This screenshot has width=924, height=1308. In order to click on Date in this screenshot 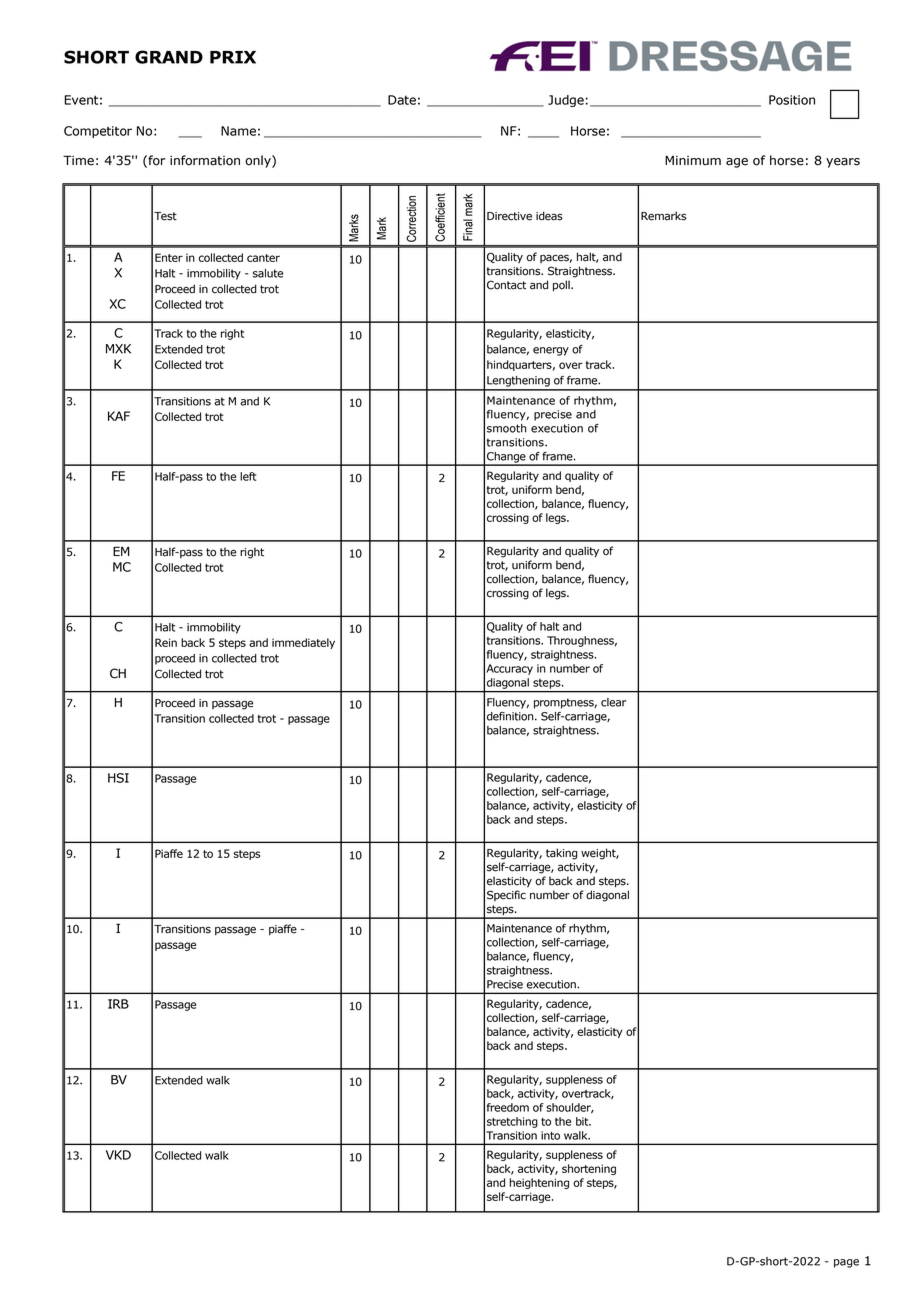, I will do `click(402, 100)`.
